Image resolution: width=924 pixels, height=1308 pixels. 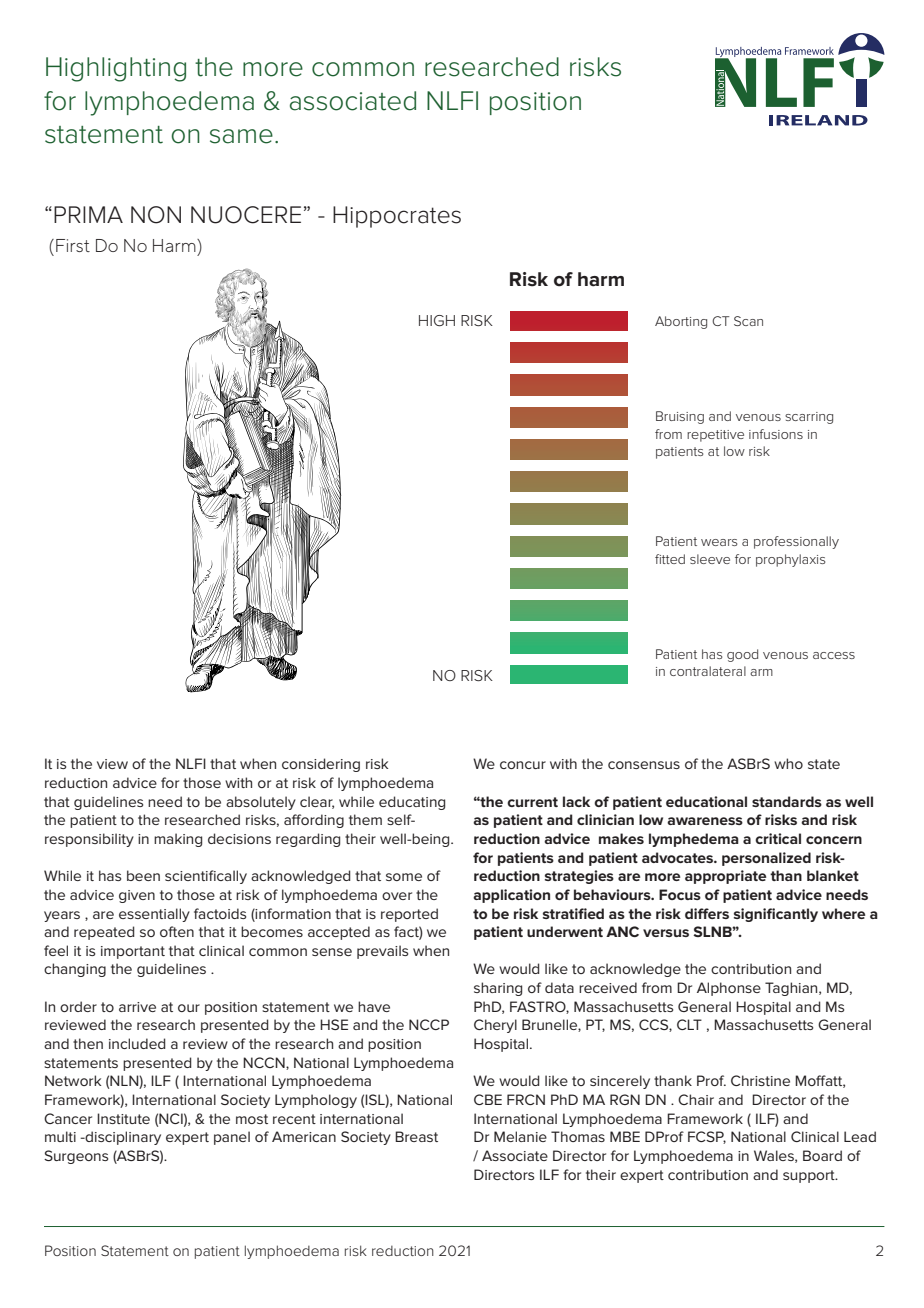 What do you see at coordinates (73, 245) in the screenshot?
I see `First` at bounding box center [73, 245].
